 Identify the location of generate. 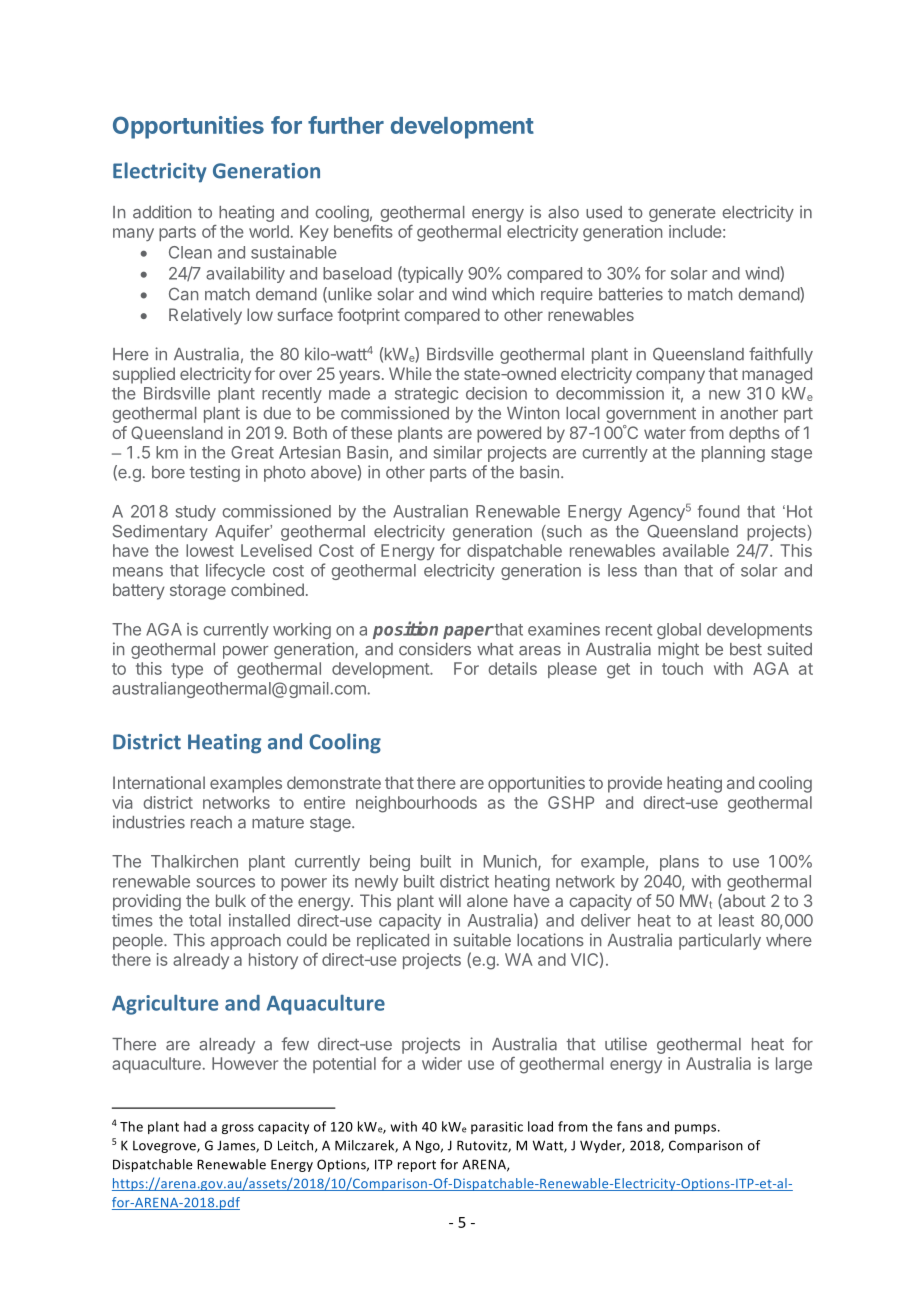
(682, 214).
